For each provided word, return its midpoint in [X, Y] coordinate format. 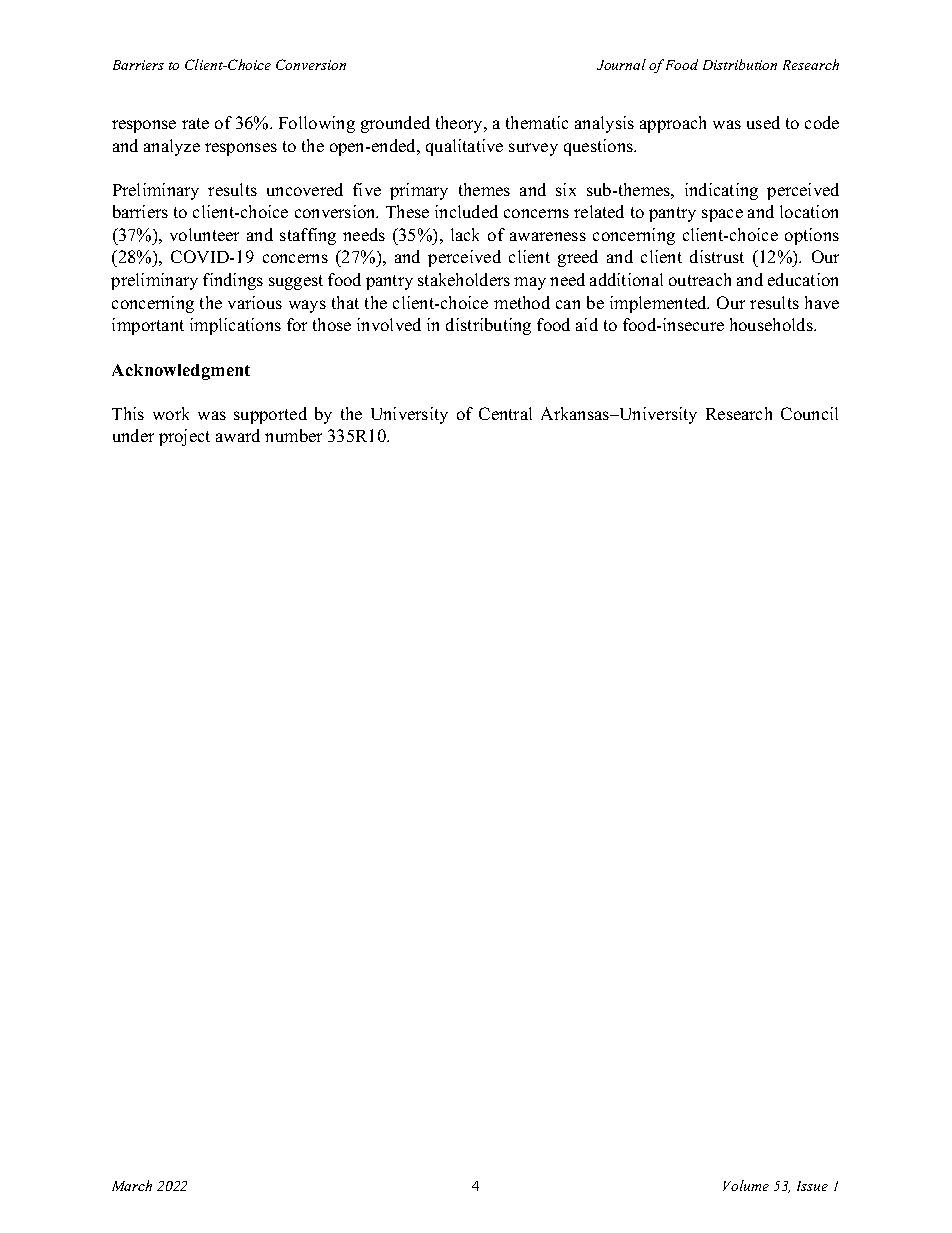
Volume [746, 1185]
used [763, 122]
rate [195, 123]
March [132, 1185]
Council [809, 413]
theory [460, 124]
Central [505, 413]
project [184, 437]
